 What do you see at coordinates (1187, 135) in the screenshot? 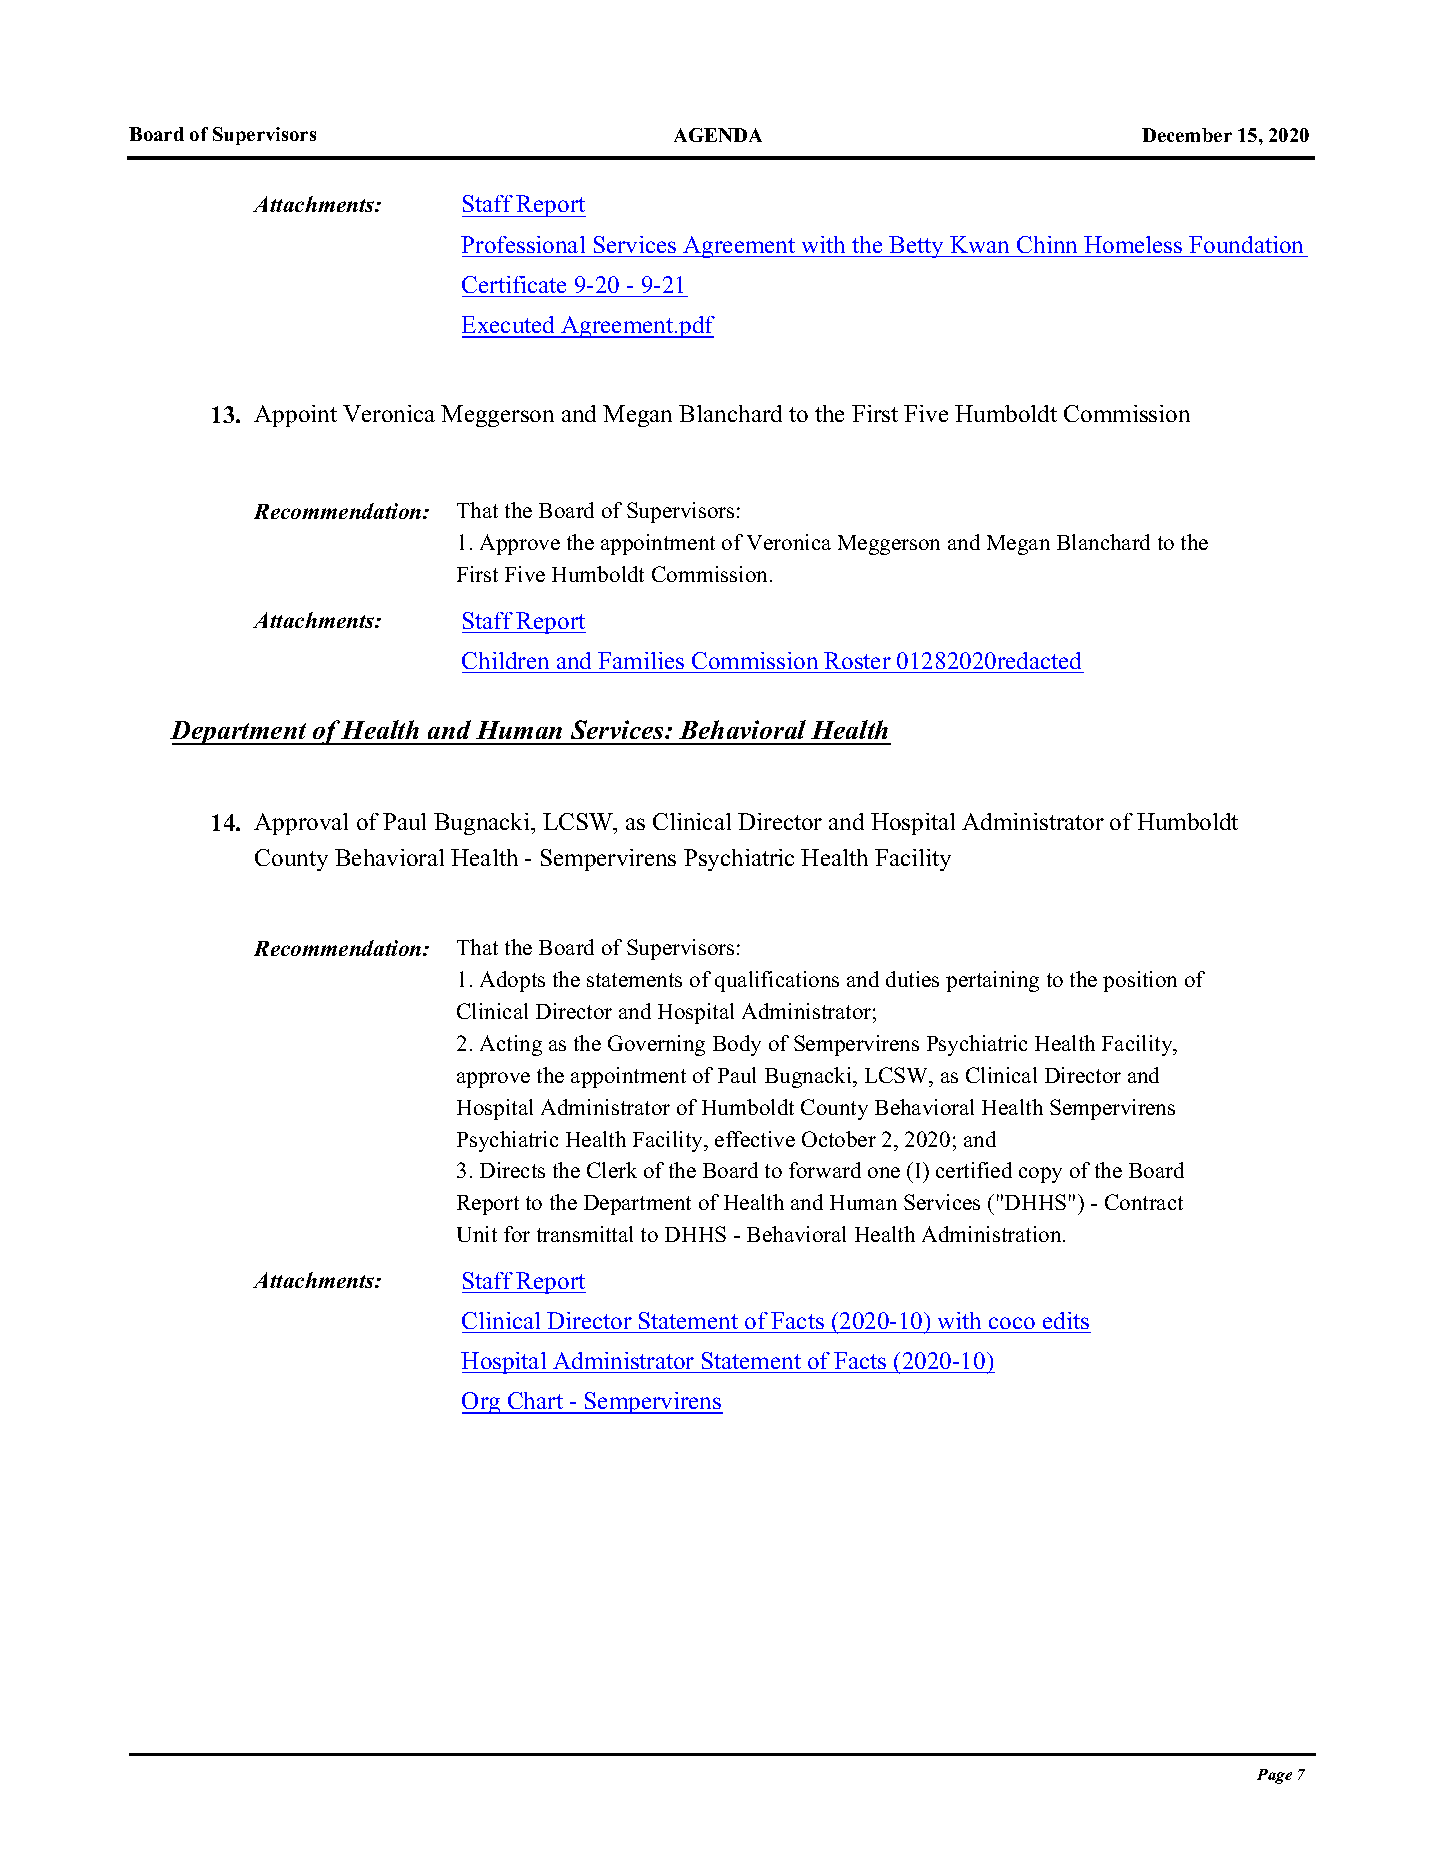
I see `December` at bounding box center [1187, 135].
